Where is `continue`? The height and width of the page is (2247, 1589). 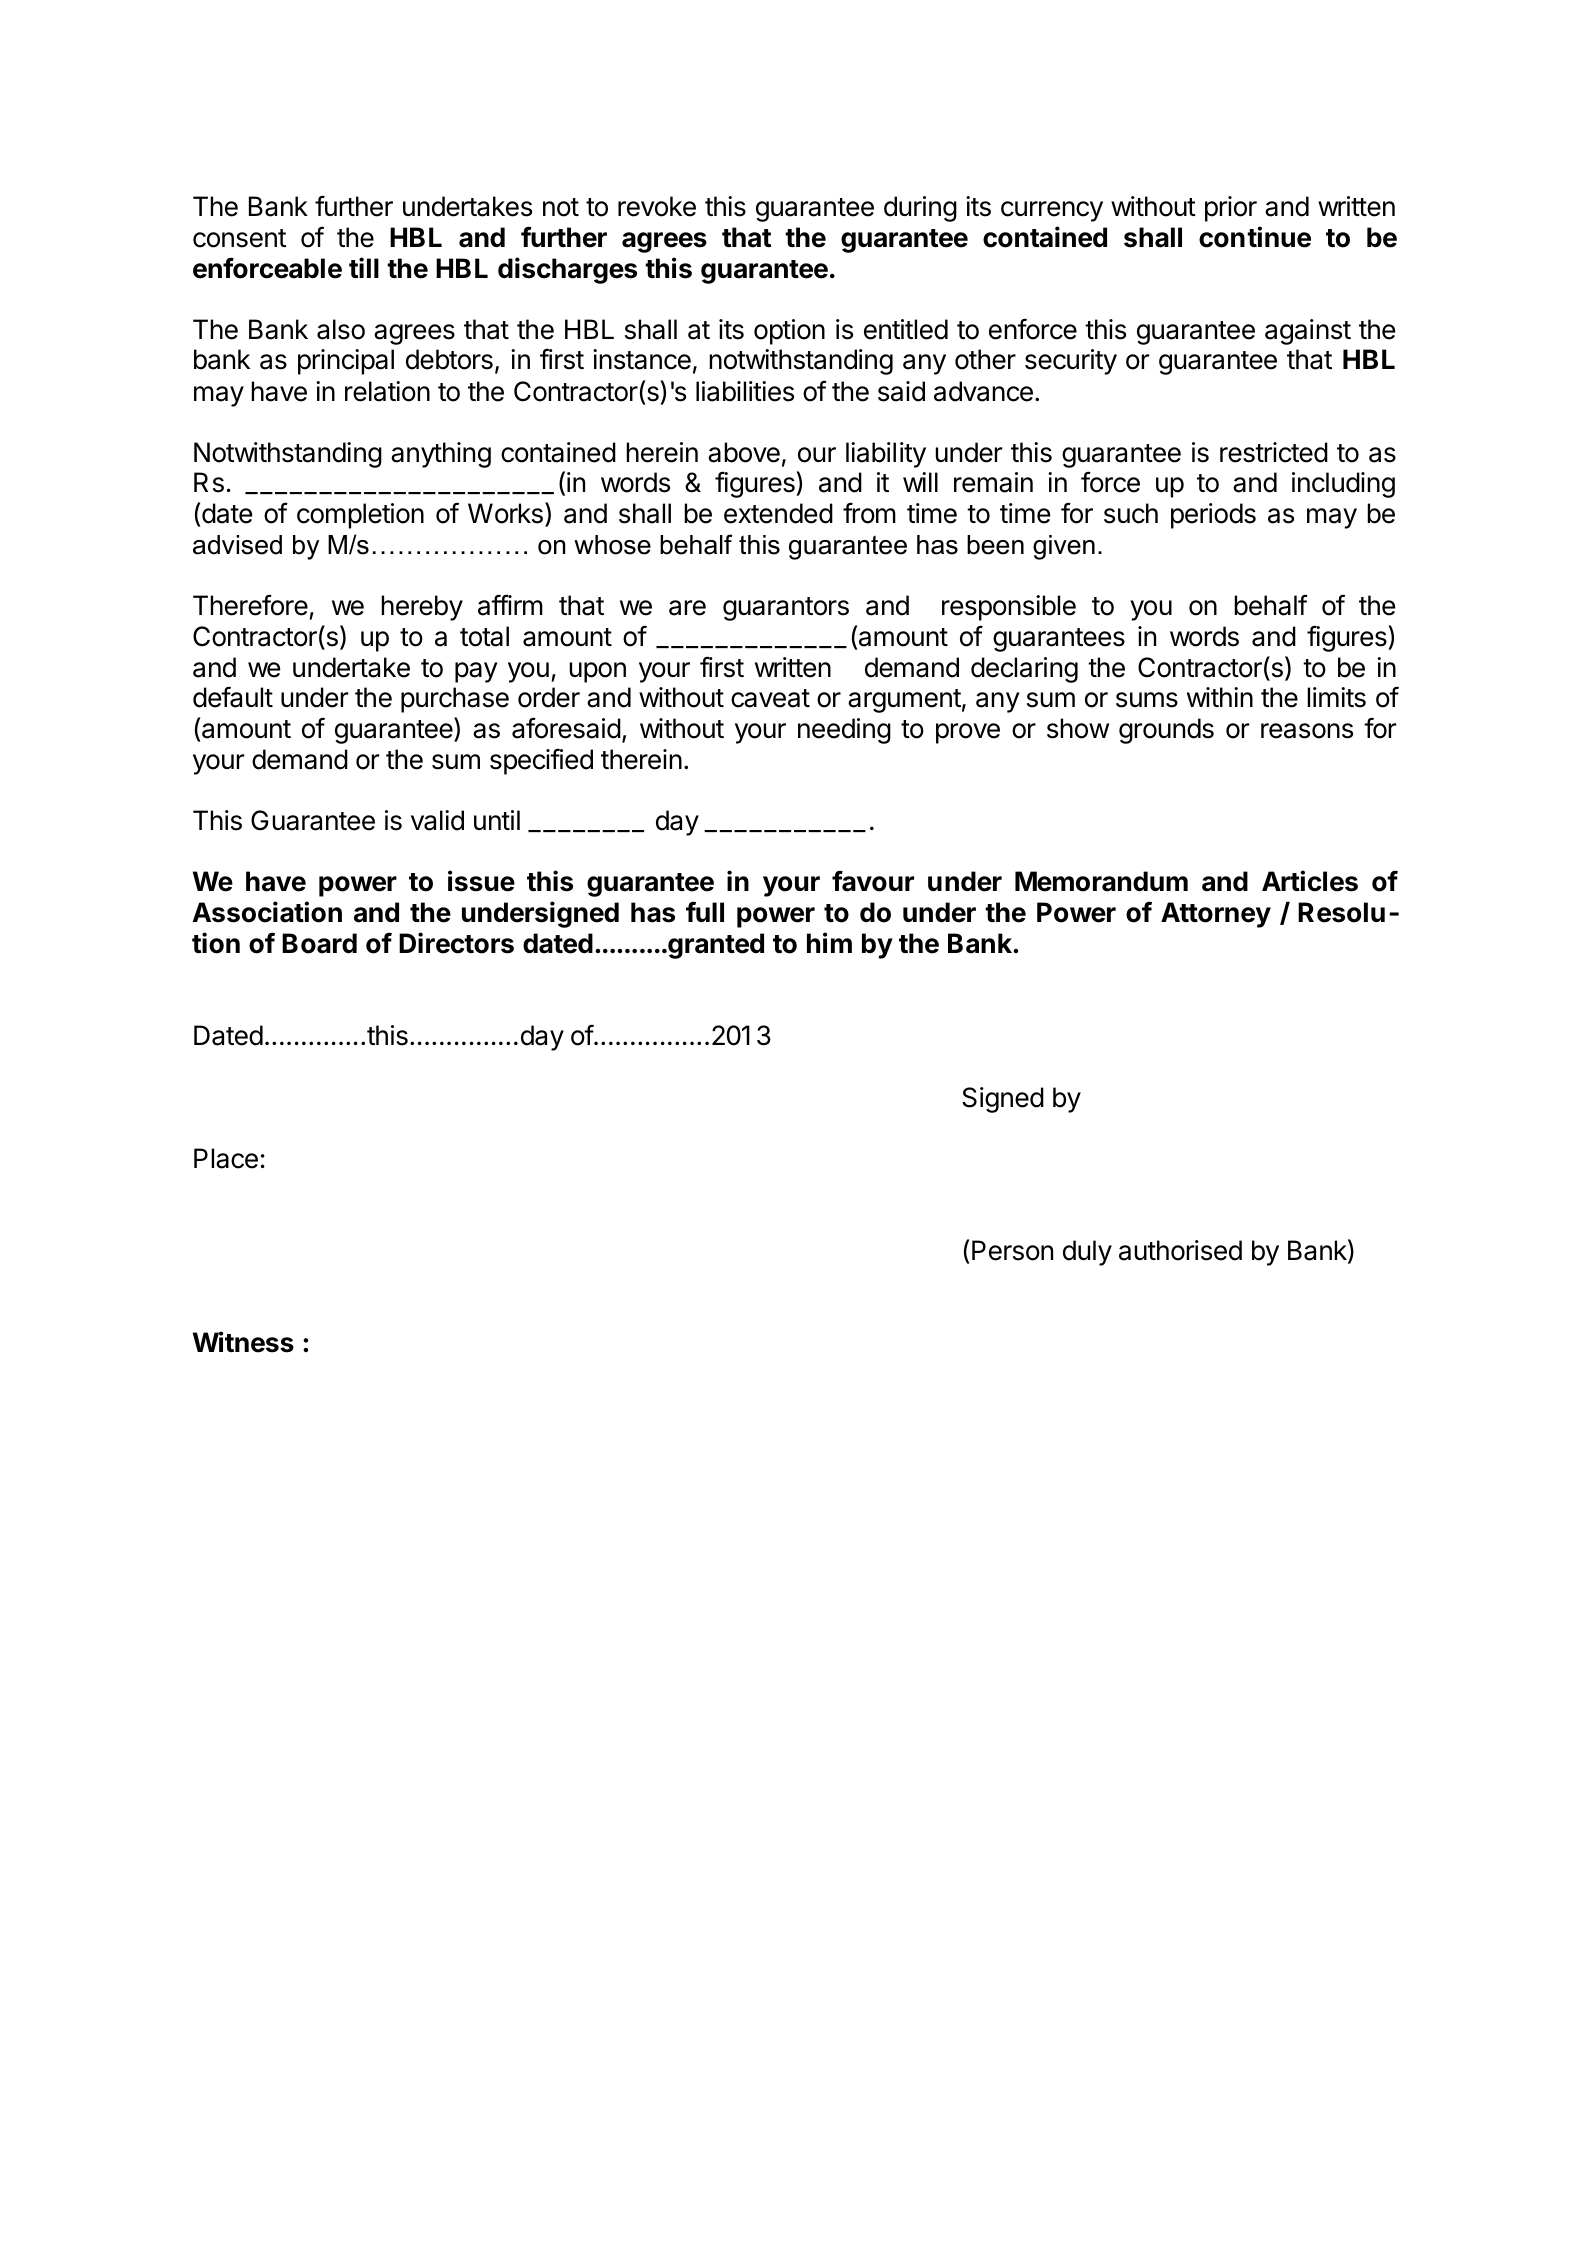 continue is located at coordinates (1255, 237).
